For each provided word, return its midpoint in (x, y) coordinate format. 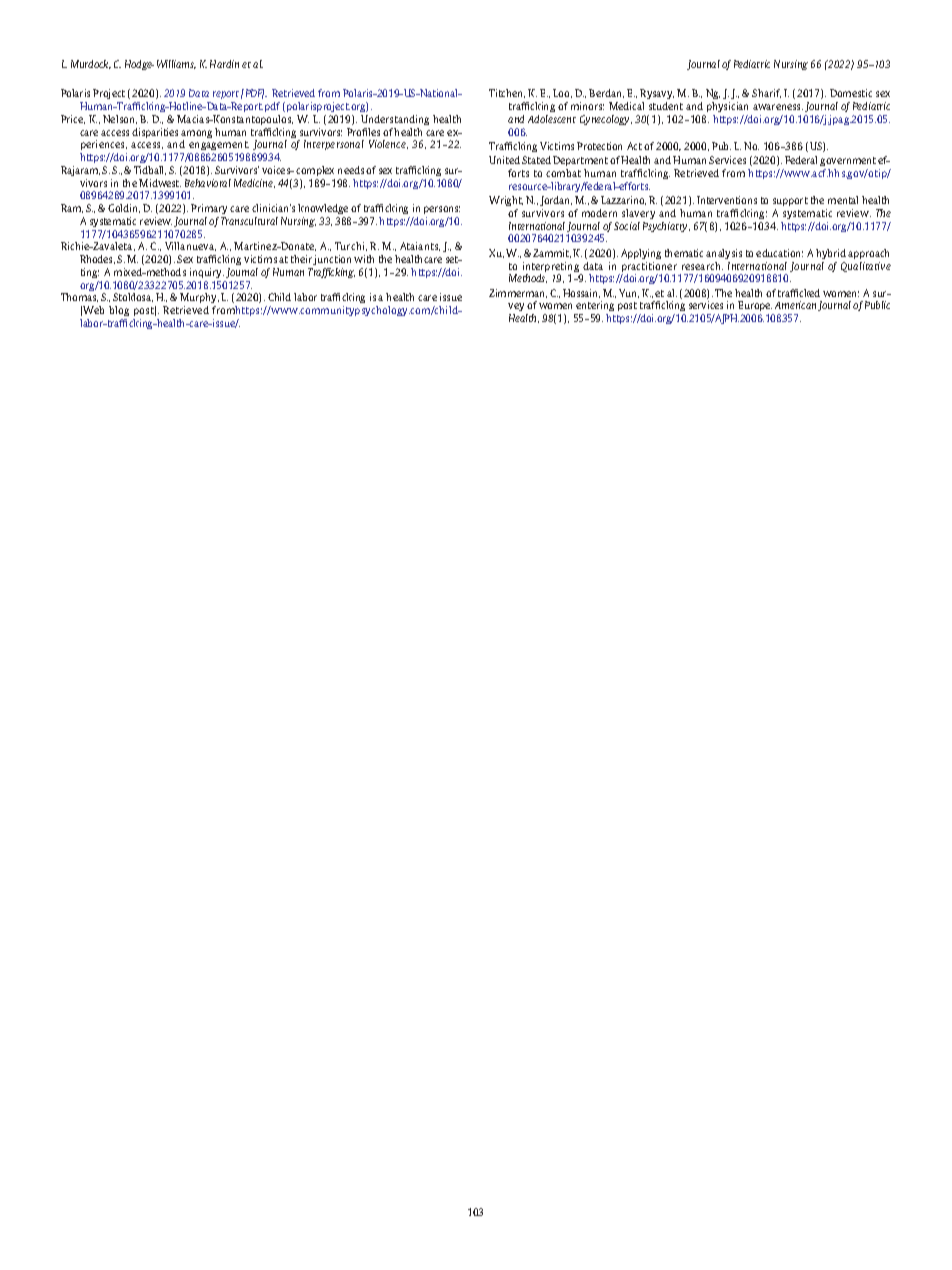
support (790, 201)
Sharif (766, 93)
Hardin (224, 64)
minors (587, 106)
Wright (506, 201)
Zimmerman (518, 293)
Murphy (199, 300)
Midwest (160, 183)
